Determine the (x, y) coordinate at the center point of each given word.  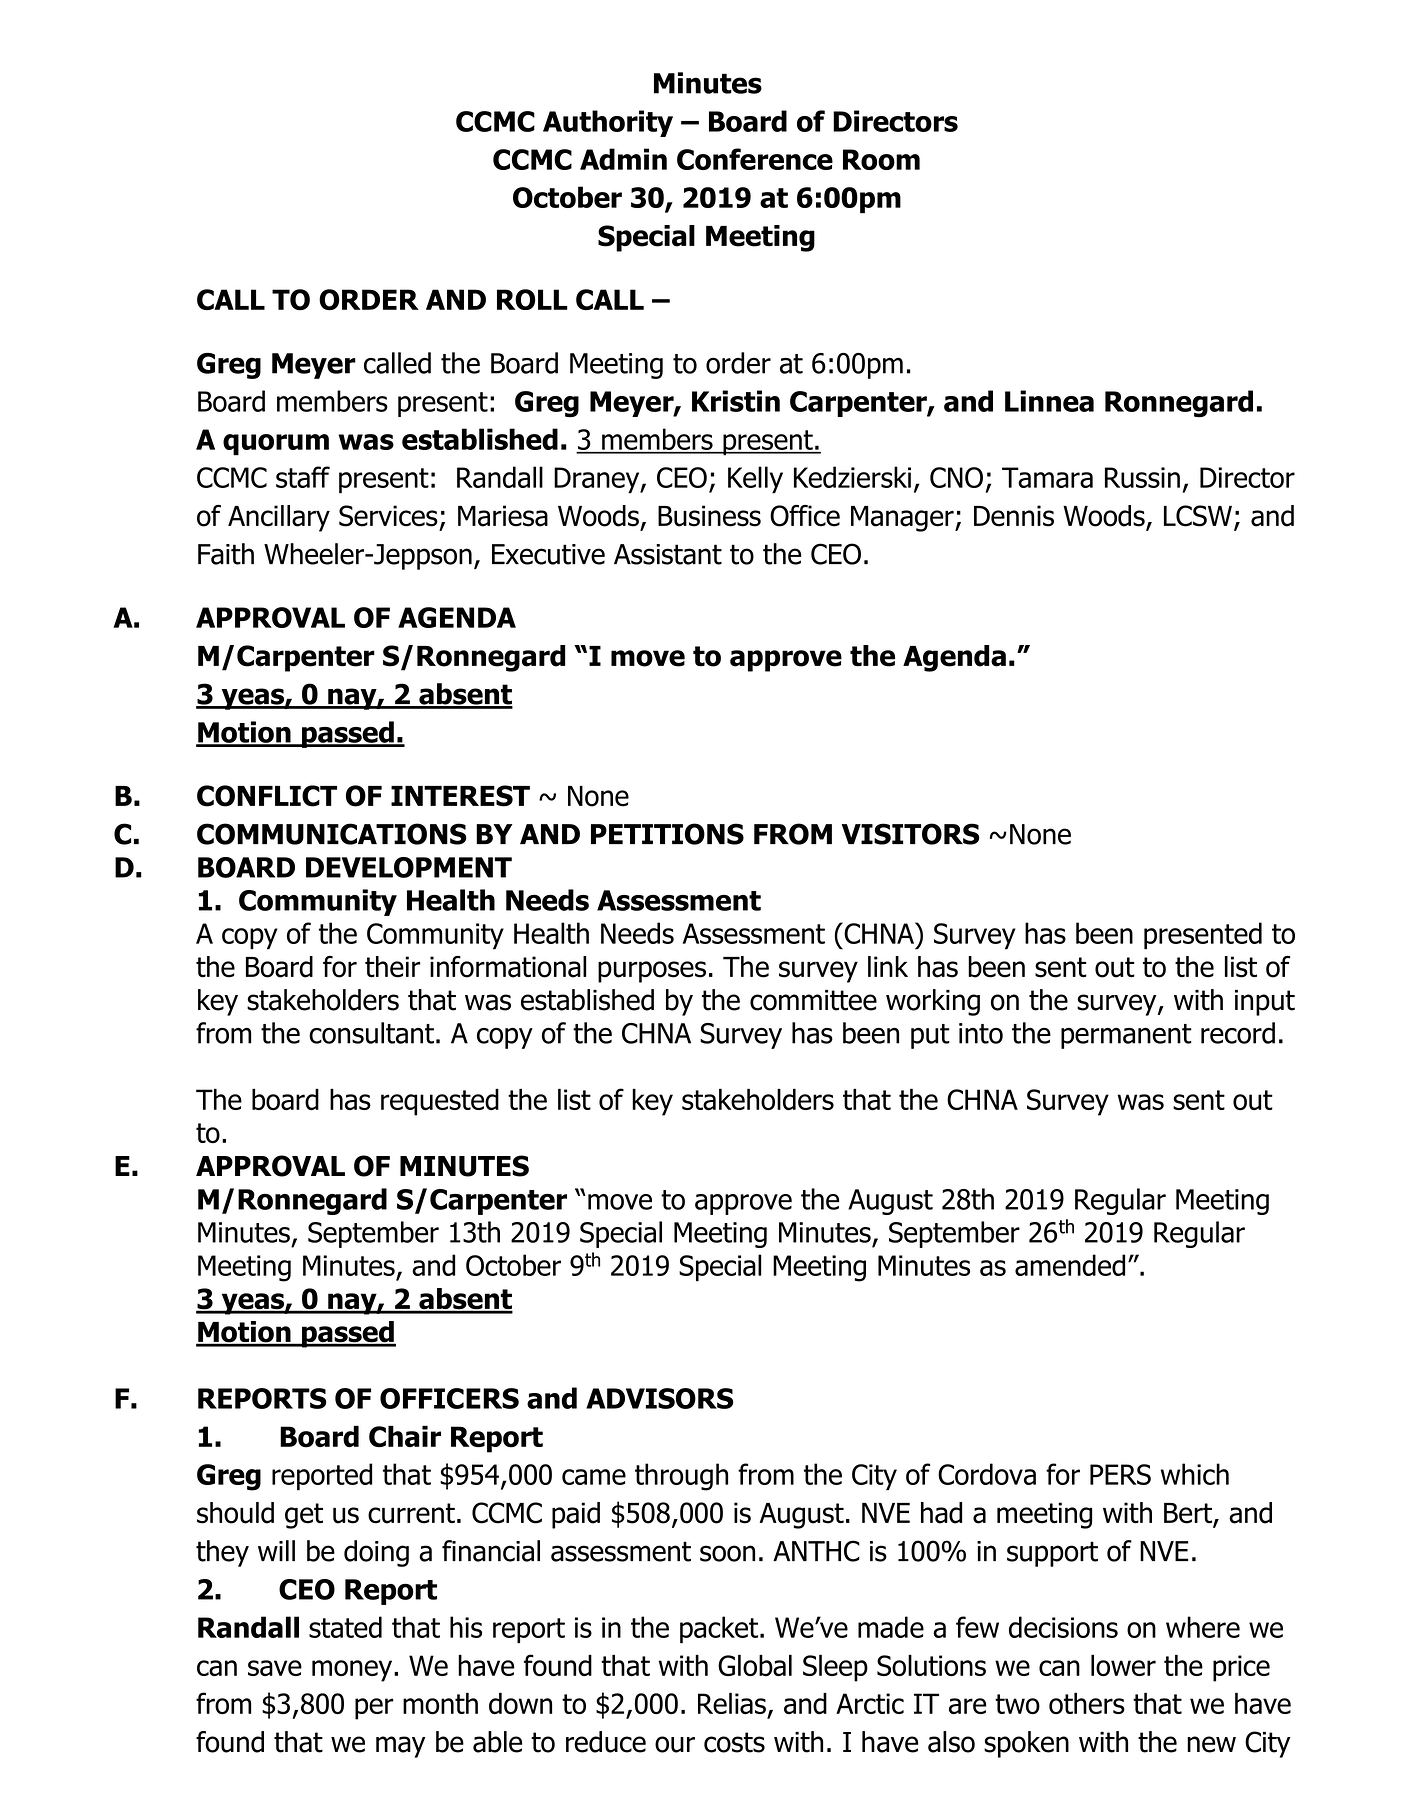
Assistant (668, 554)
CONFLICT (267, 796)
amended (1070, 1265)
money (353, 1671)
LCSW (1198, 516)
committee (813, 1000)
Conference (755, 159)
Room (881, 159)
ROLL (532, 299)
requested (440, 1102)
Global (755, 1665)
